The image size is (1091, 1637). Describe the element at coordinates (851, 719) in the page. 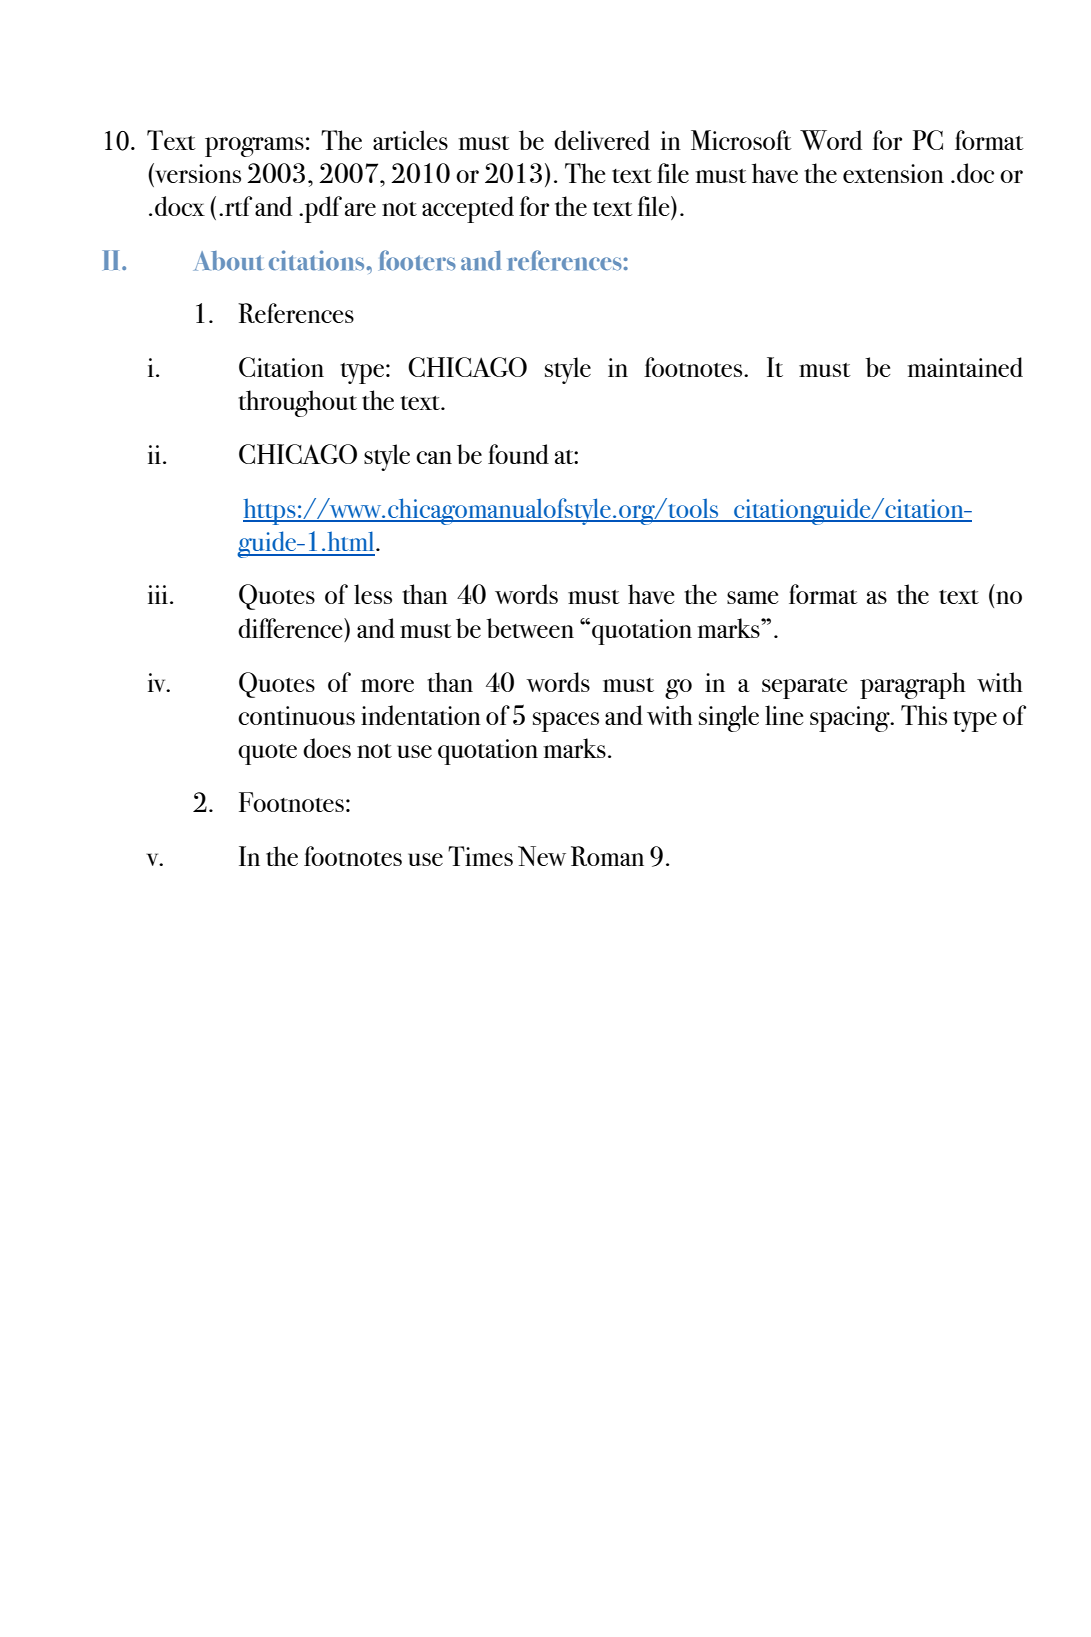

I see `spacing` at that location.
